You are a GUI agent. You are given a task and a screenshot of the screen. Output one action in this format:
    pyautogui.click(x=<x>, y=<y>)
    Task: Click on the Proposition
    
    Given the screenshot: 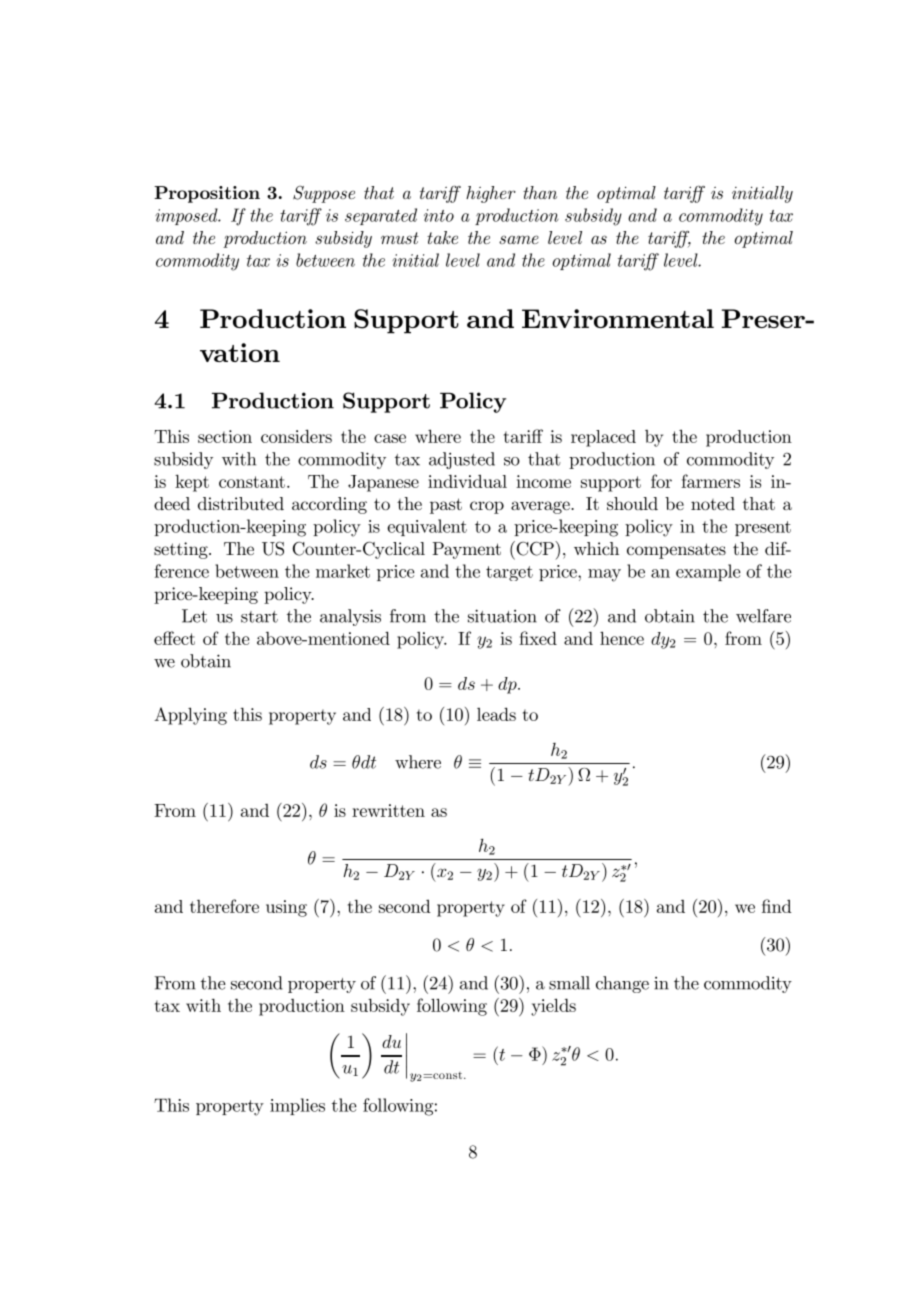 What is the action you would take?
    pyautogui.click(x=207, y=194)
